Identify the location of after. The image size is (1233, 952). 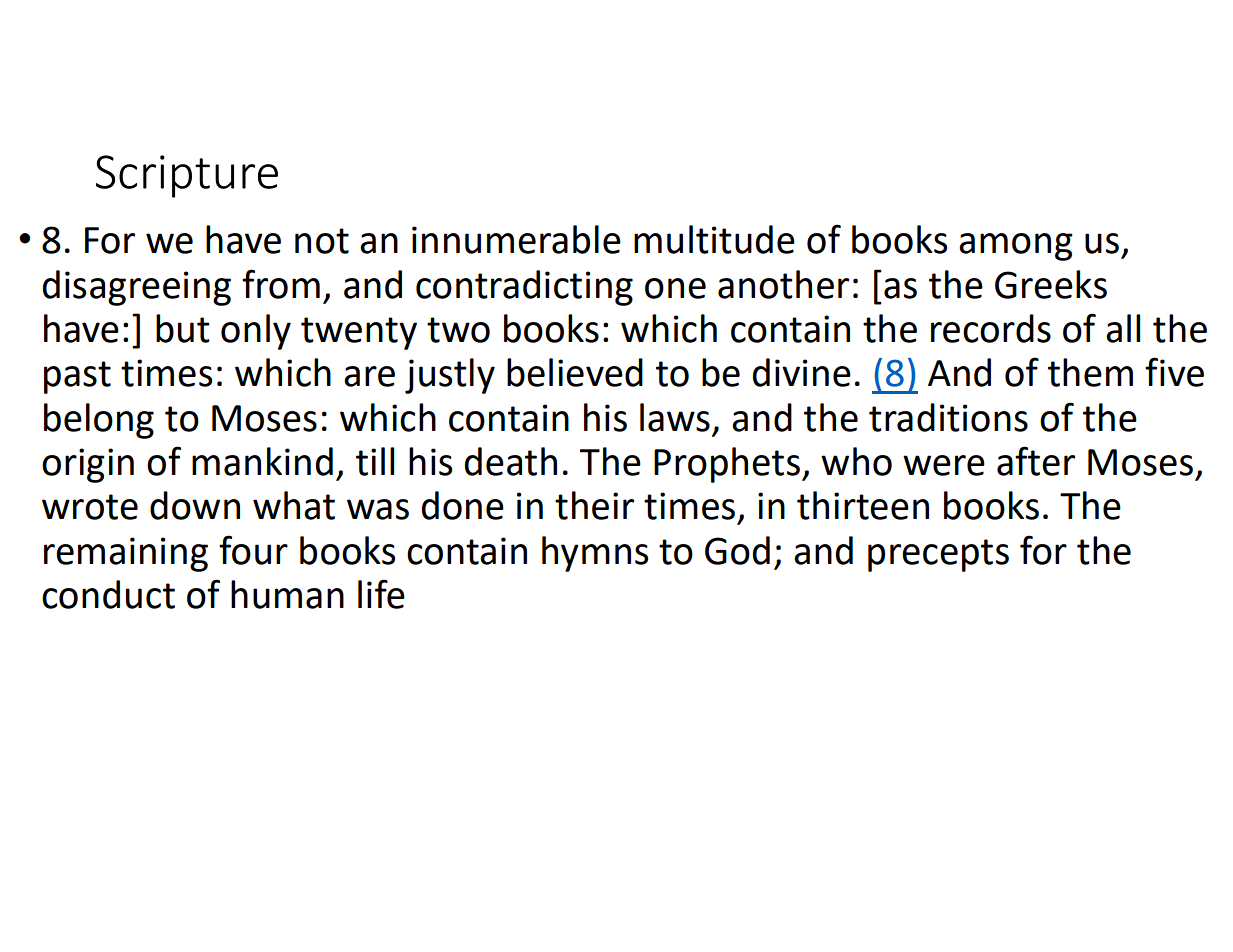
(1036, 461).
